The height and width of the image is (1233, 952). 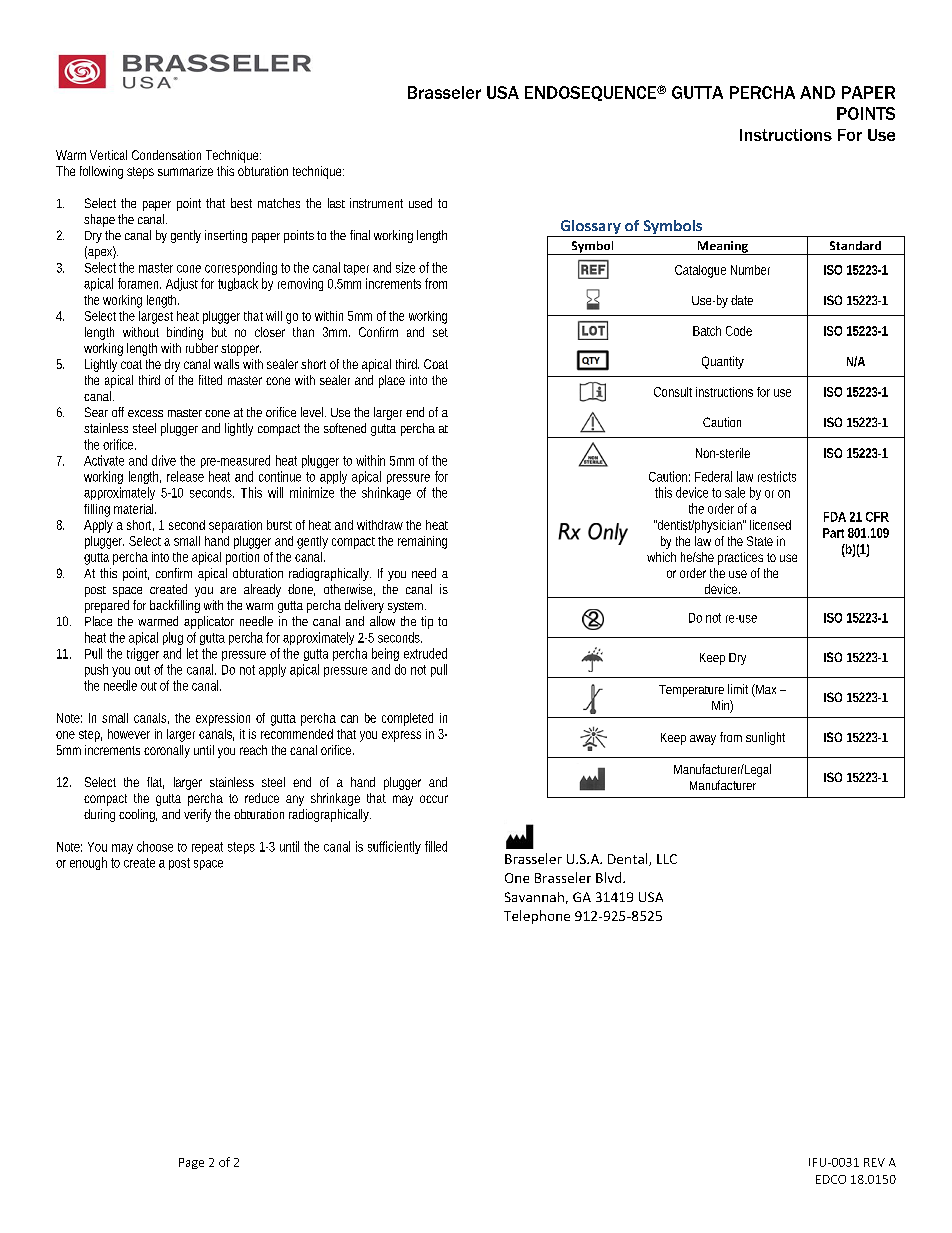 I want to click on summarize, so click(x=185, y=171).
